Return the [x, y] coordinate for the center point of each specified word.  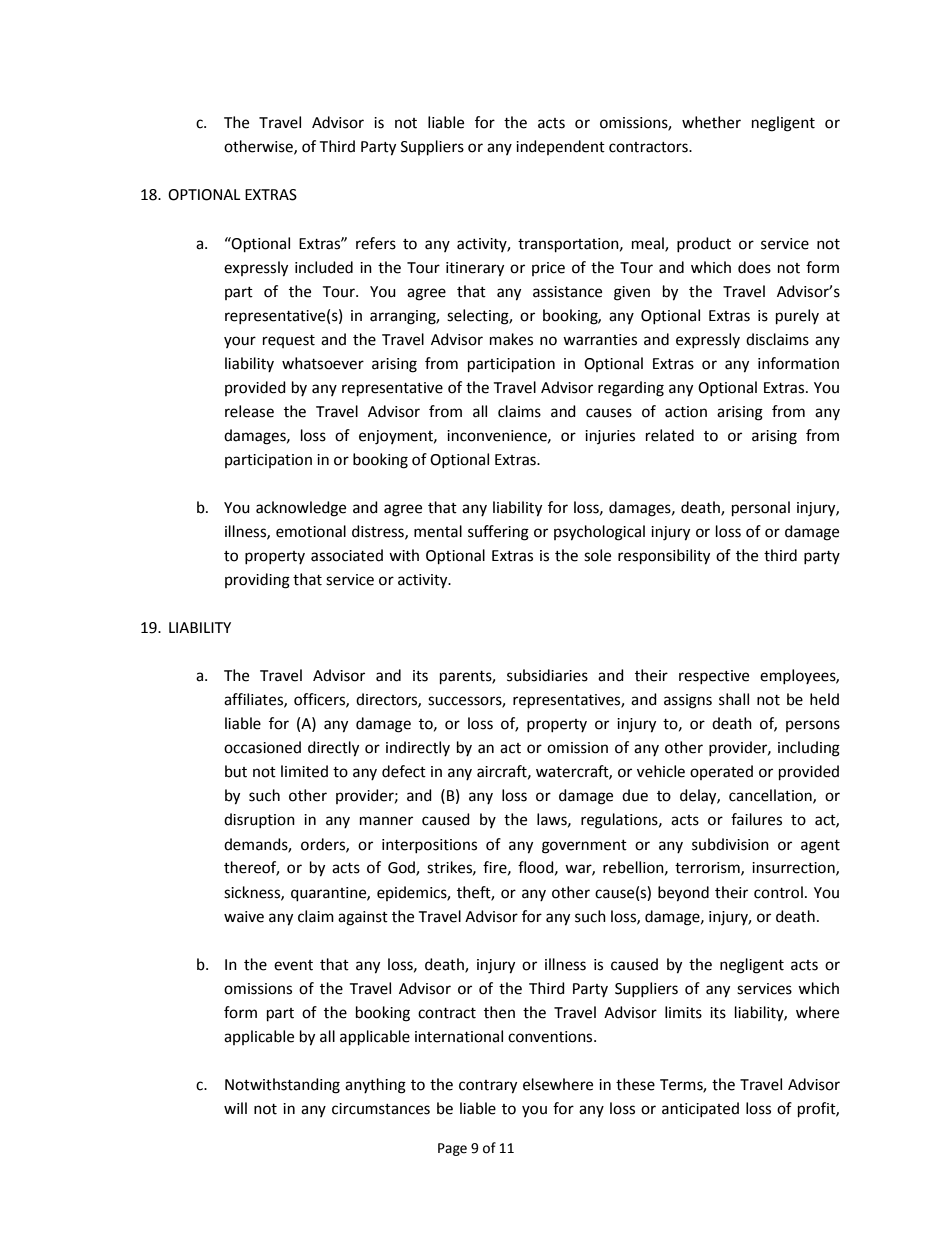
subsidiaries [547, 675]
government [584, 847]
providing [257, 581]
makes [511, 339]
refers [376, 243]
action [686, 412]
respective [714, 677]
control [778, 892]
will [235, 1108]
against [363, 918]
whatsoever [323, 363]
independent [560, 147]
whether [711, 122]
